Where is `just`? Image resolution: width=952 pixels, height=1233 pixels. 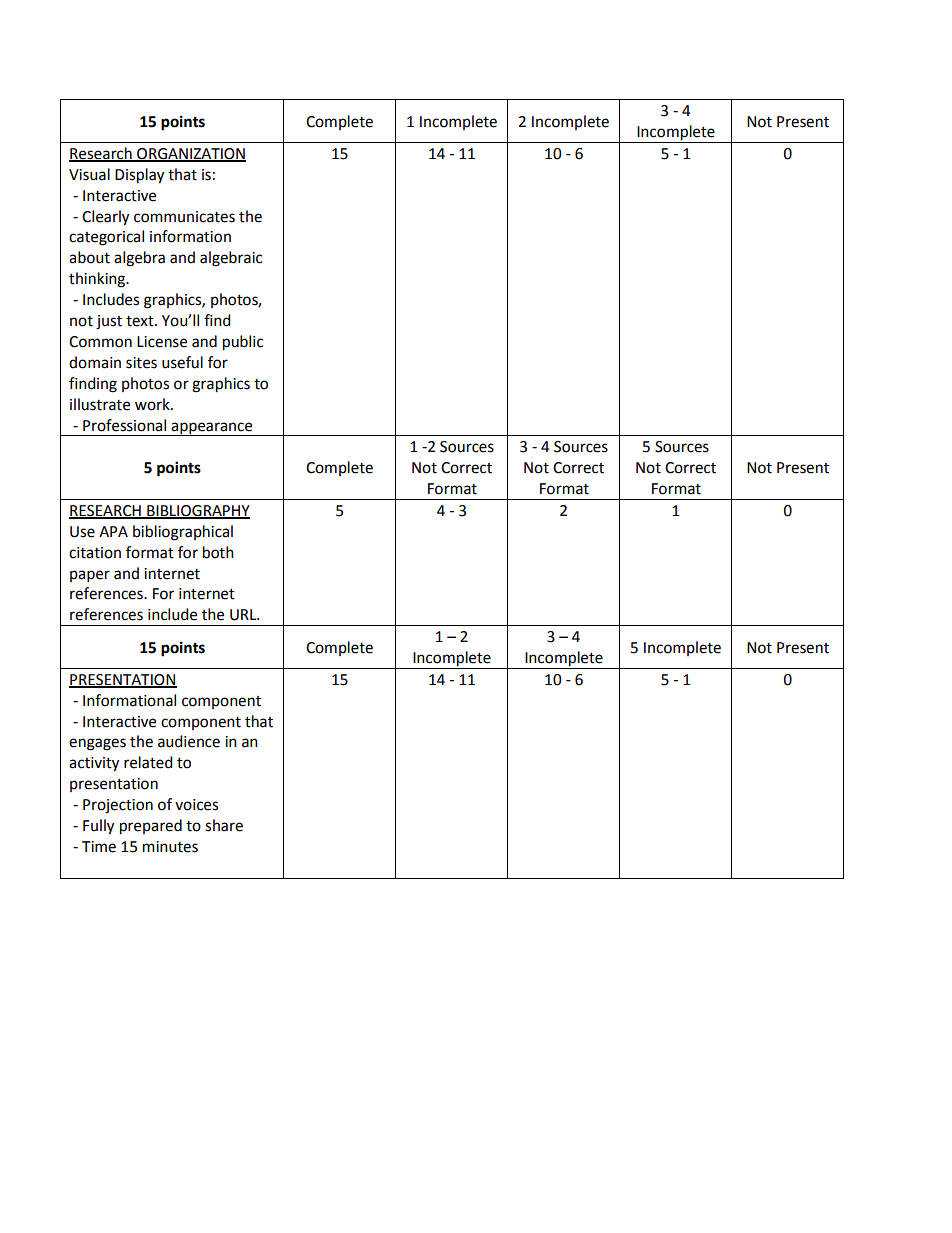
just is located at coordinates (109, 322).
